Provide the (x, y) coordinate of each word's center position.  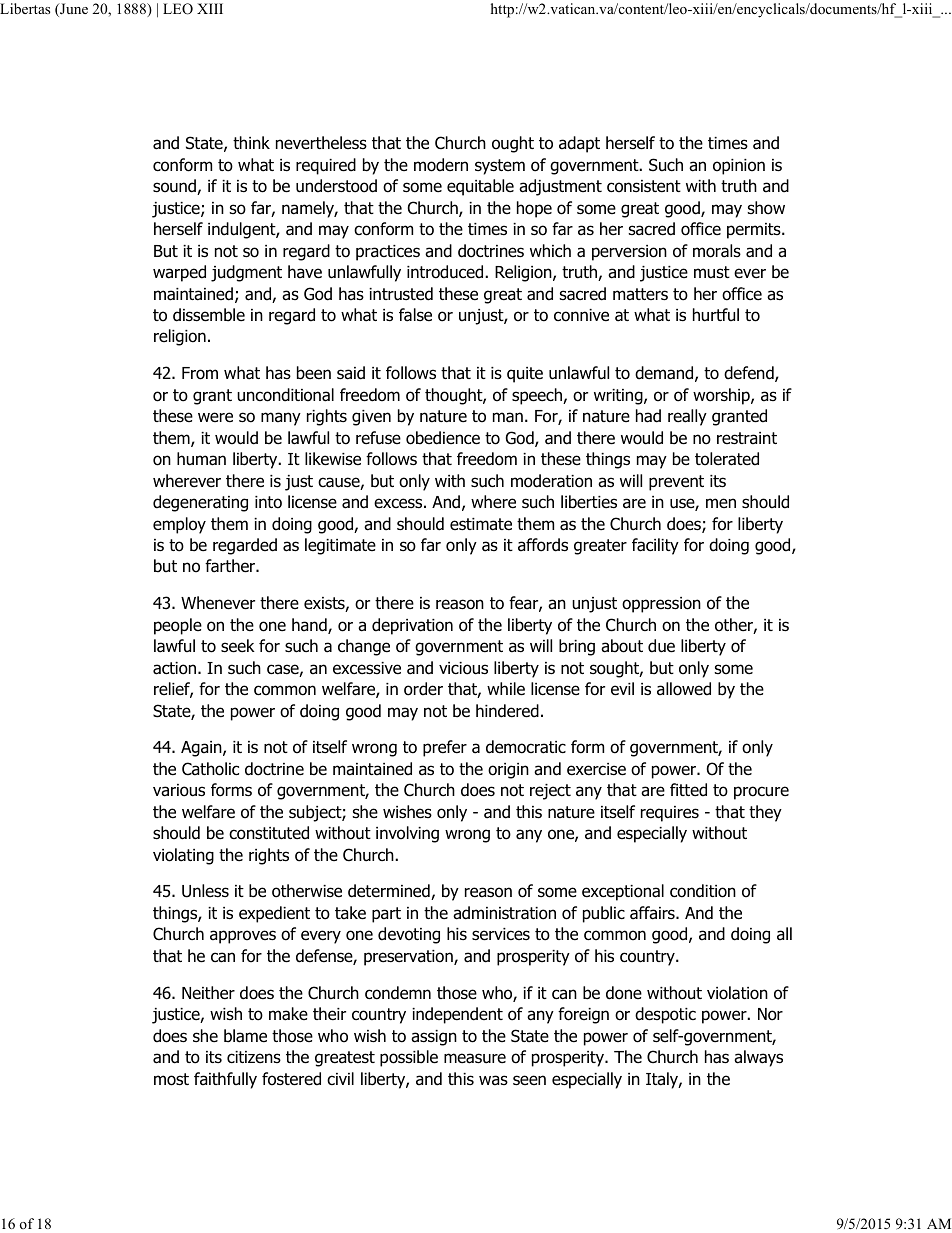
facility (655, 546)
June (73, 10)
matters (640, 294)
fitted (688, 790)
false (415, 315)
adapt (579, 144)
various (179, 790)
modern (441, 165)
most (171, 1079)
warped (179, 273)
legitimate (340, 546)
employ (179, 525)
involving (407, 834)
